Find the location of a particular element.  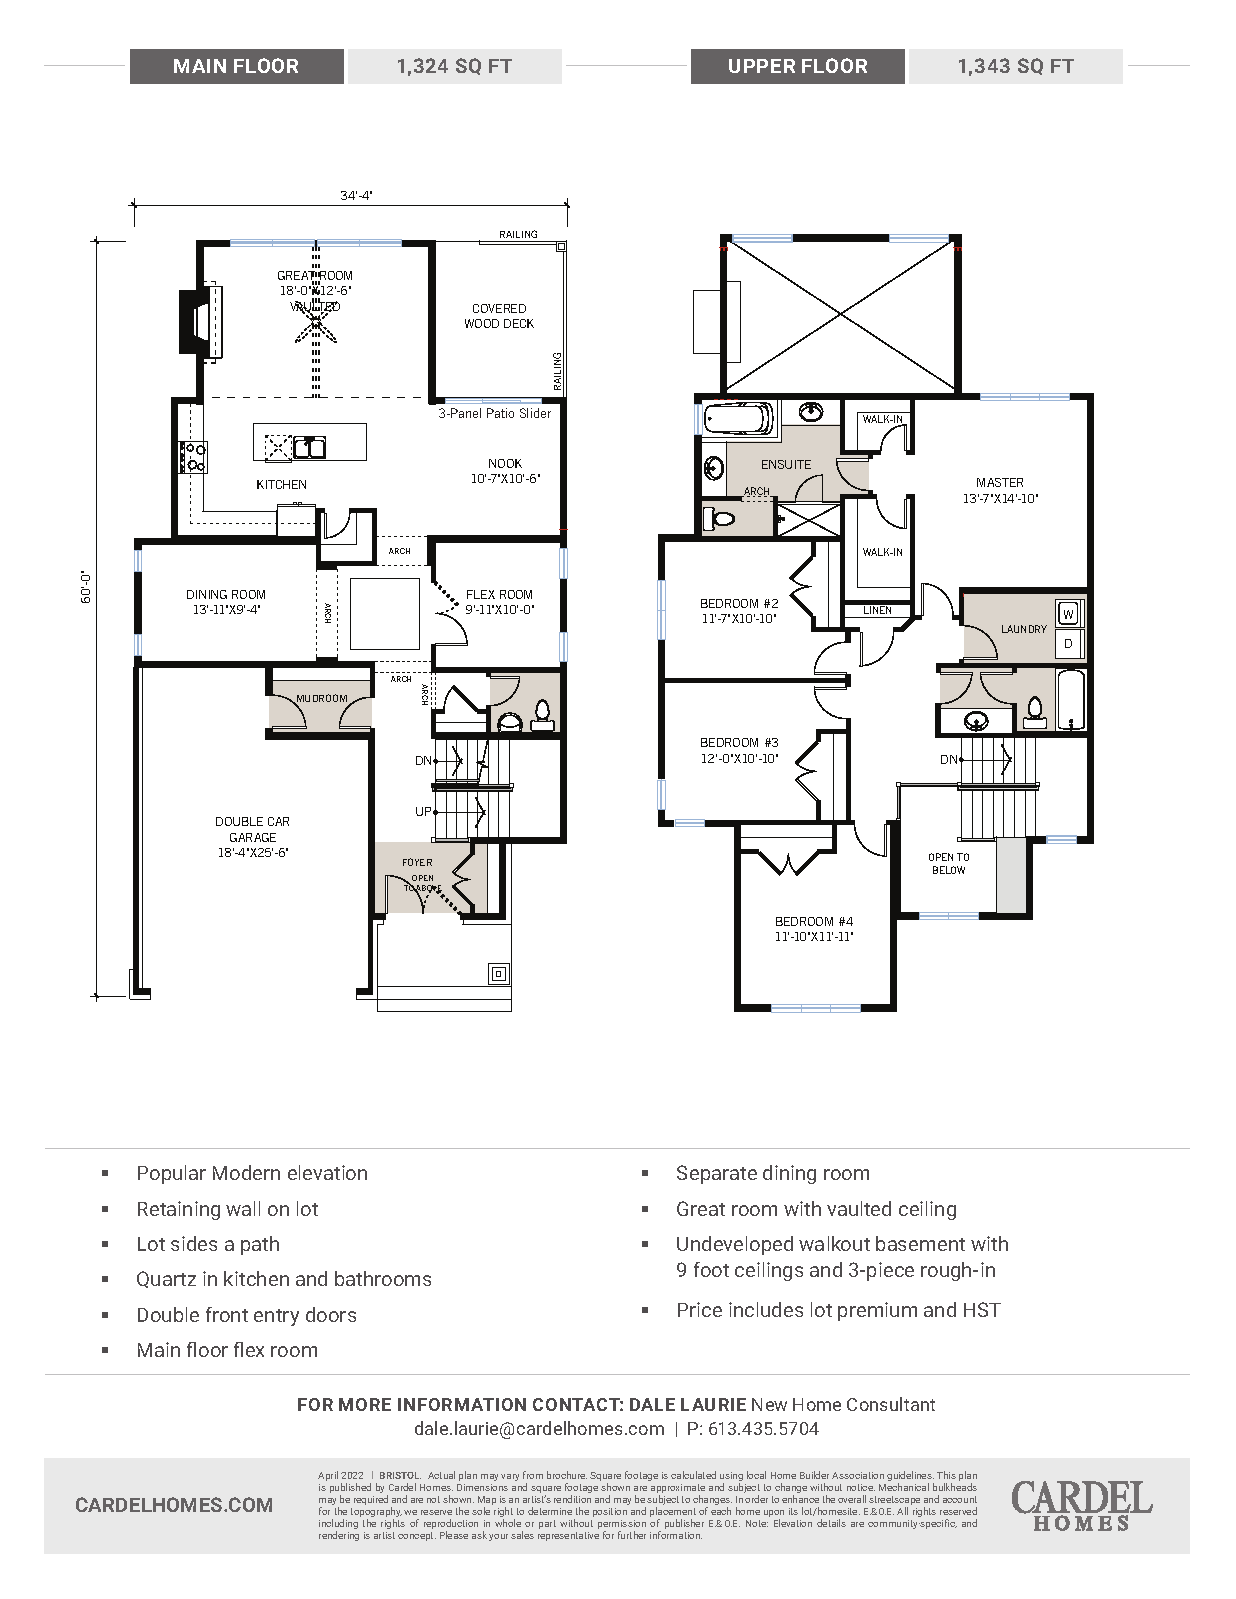

basement is located at coordinates (920, 1243).
